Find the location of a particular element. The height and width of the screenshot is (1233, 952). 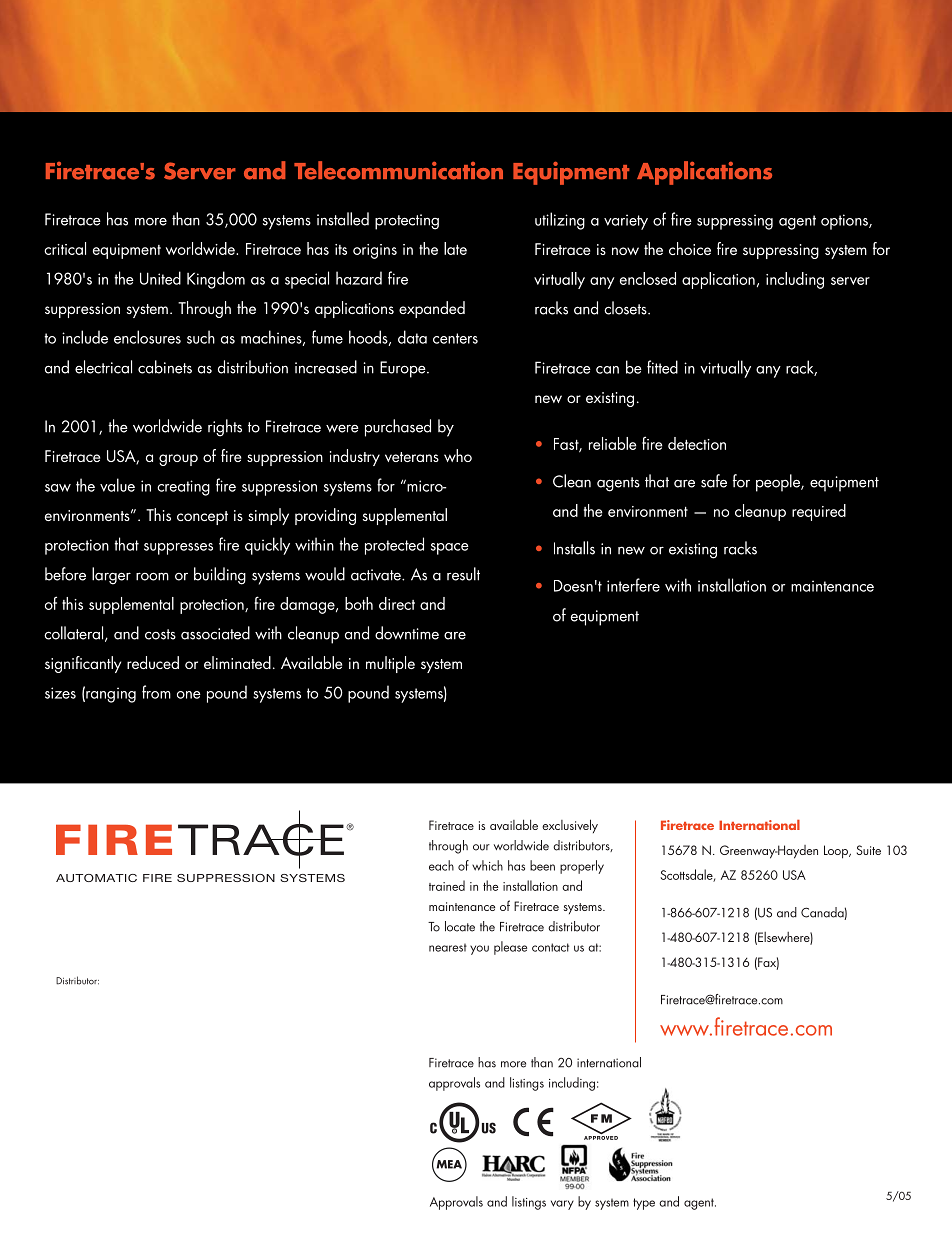

options is located at coordinates (845, 222).
